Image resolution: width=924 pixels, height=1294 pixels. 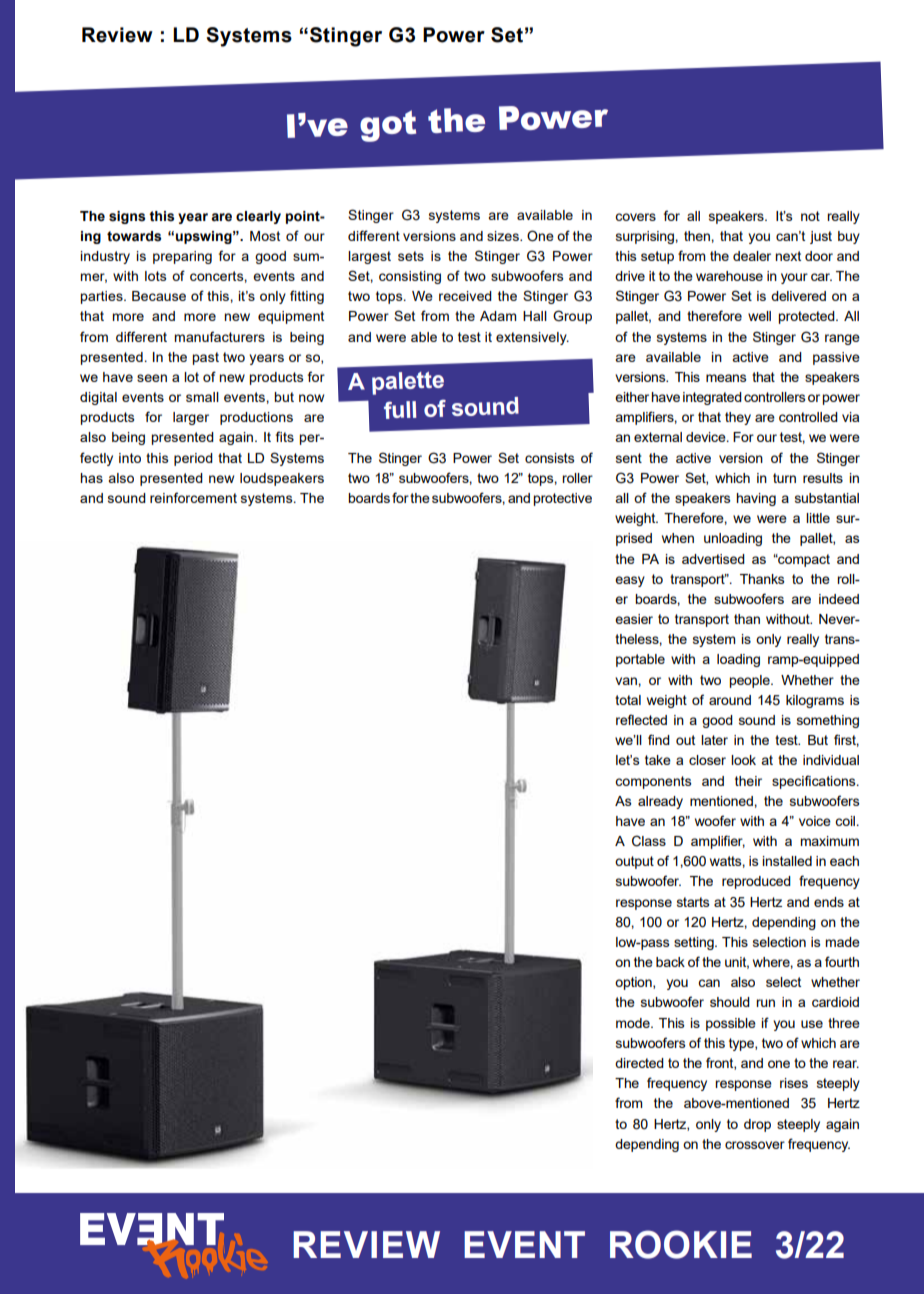 What do you see at coordinates (504, 236) in the screenshot?
I see `sizes` at bounding box center [504, 236].
